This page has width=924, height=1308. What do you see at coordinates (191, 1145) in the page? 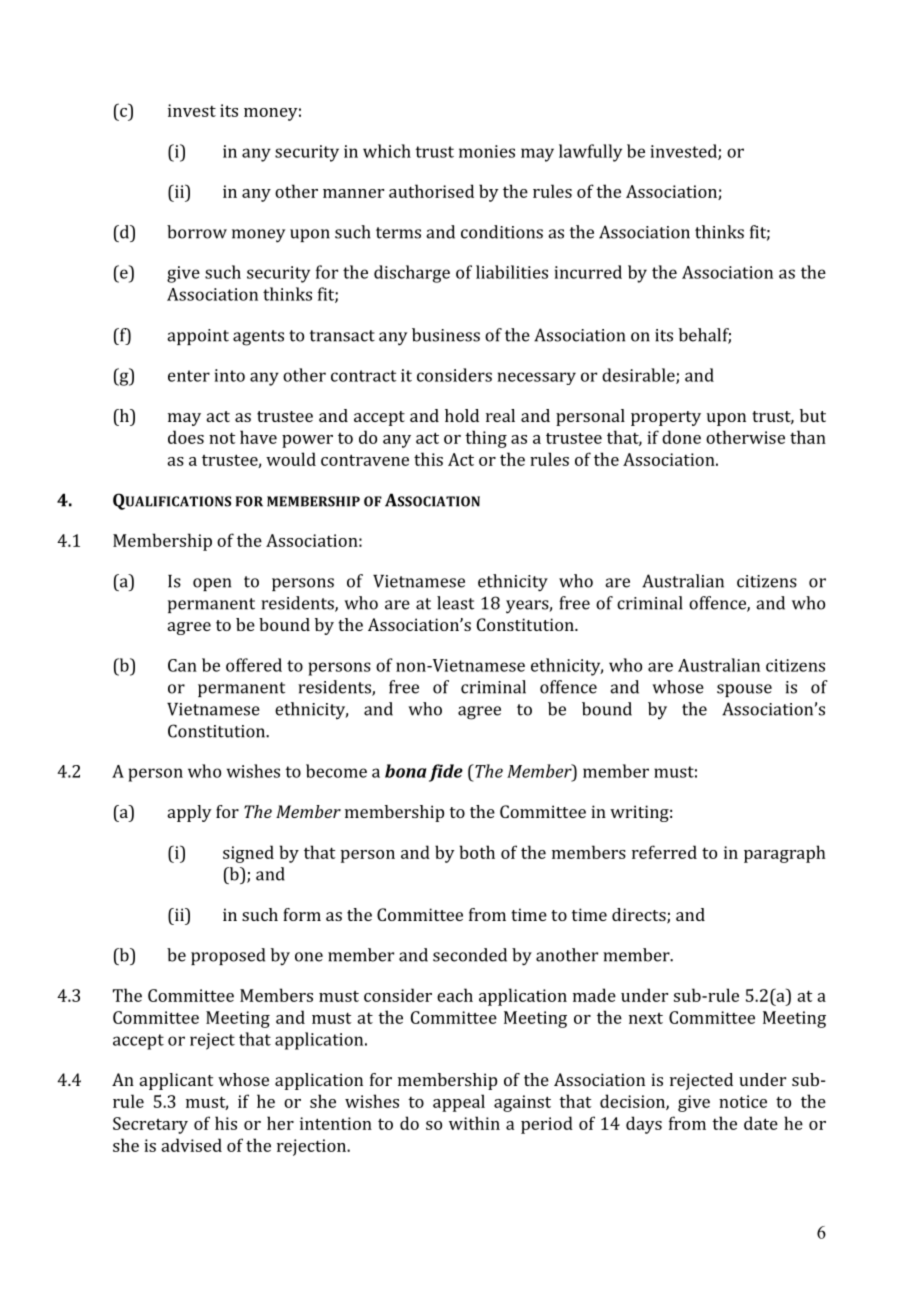
I see `advised` at bounding box center [191, 1145].
